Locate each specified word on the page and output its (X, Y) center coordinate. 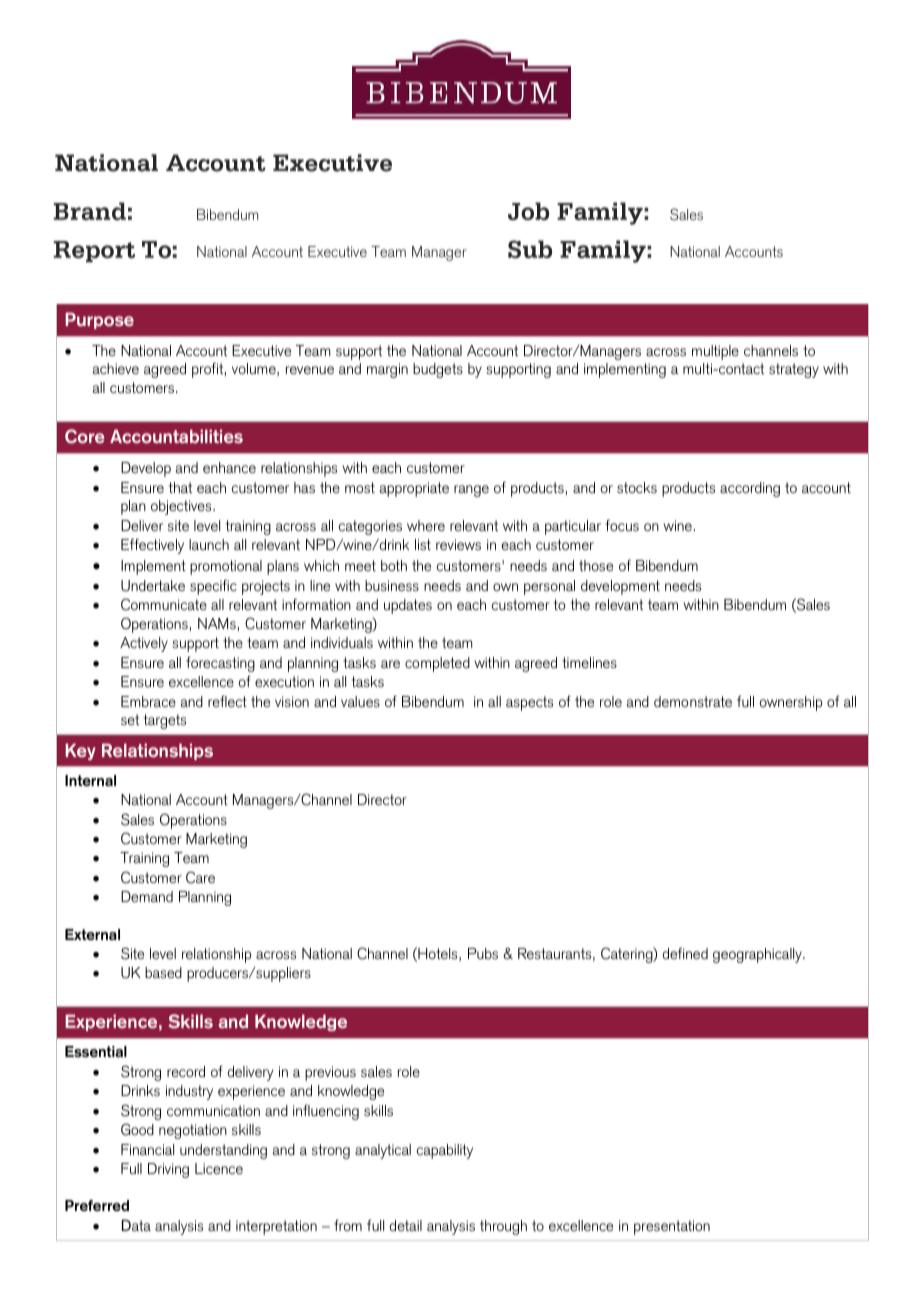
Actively (144, 644)
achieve (116, 368)
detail (405, 1225)
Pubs (483, 953)
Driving (168, 1170)
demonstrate (693, 701)
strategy (794, 370)
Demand (147, 896)
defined (685, 953)
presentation (672, 1227)
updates (408, 606)
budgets (438, 370)
